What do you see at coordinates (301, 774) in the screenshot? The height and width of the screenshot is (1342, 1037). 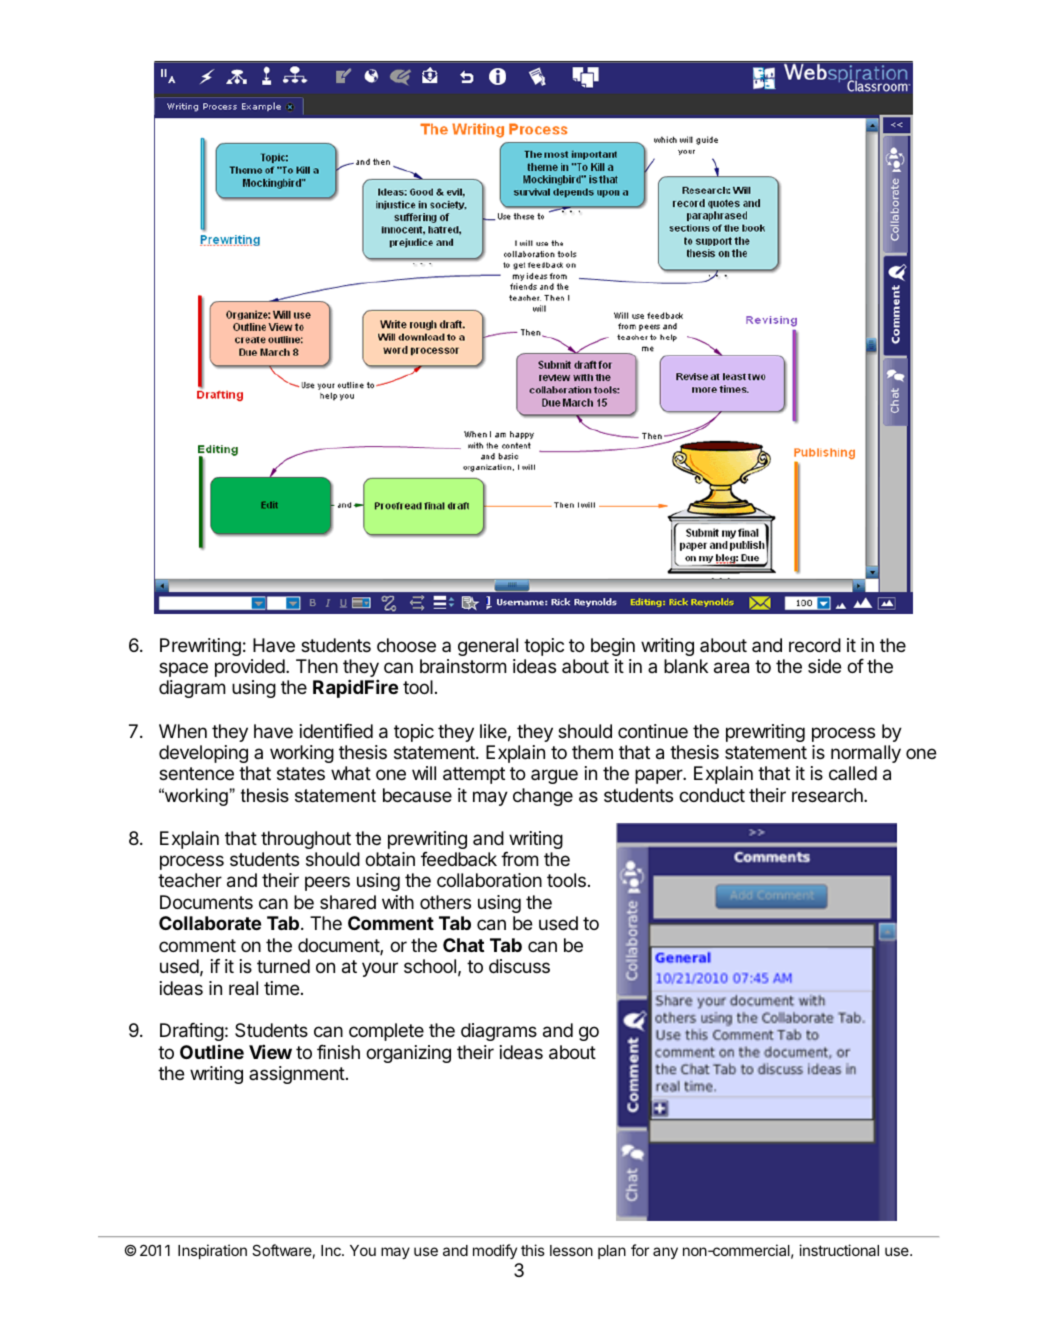 I see `states` at bounding box center [301, 774].
